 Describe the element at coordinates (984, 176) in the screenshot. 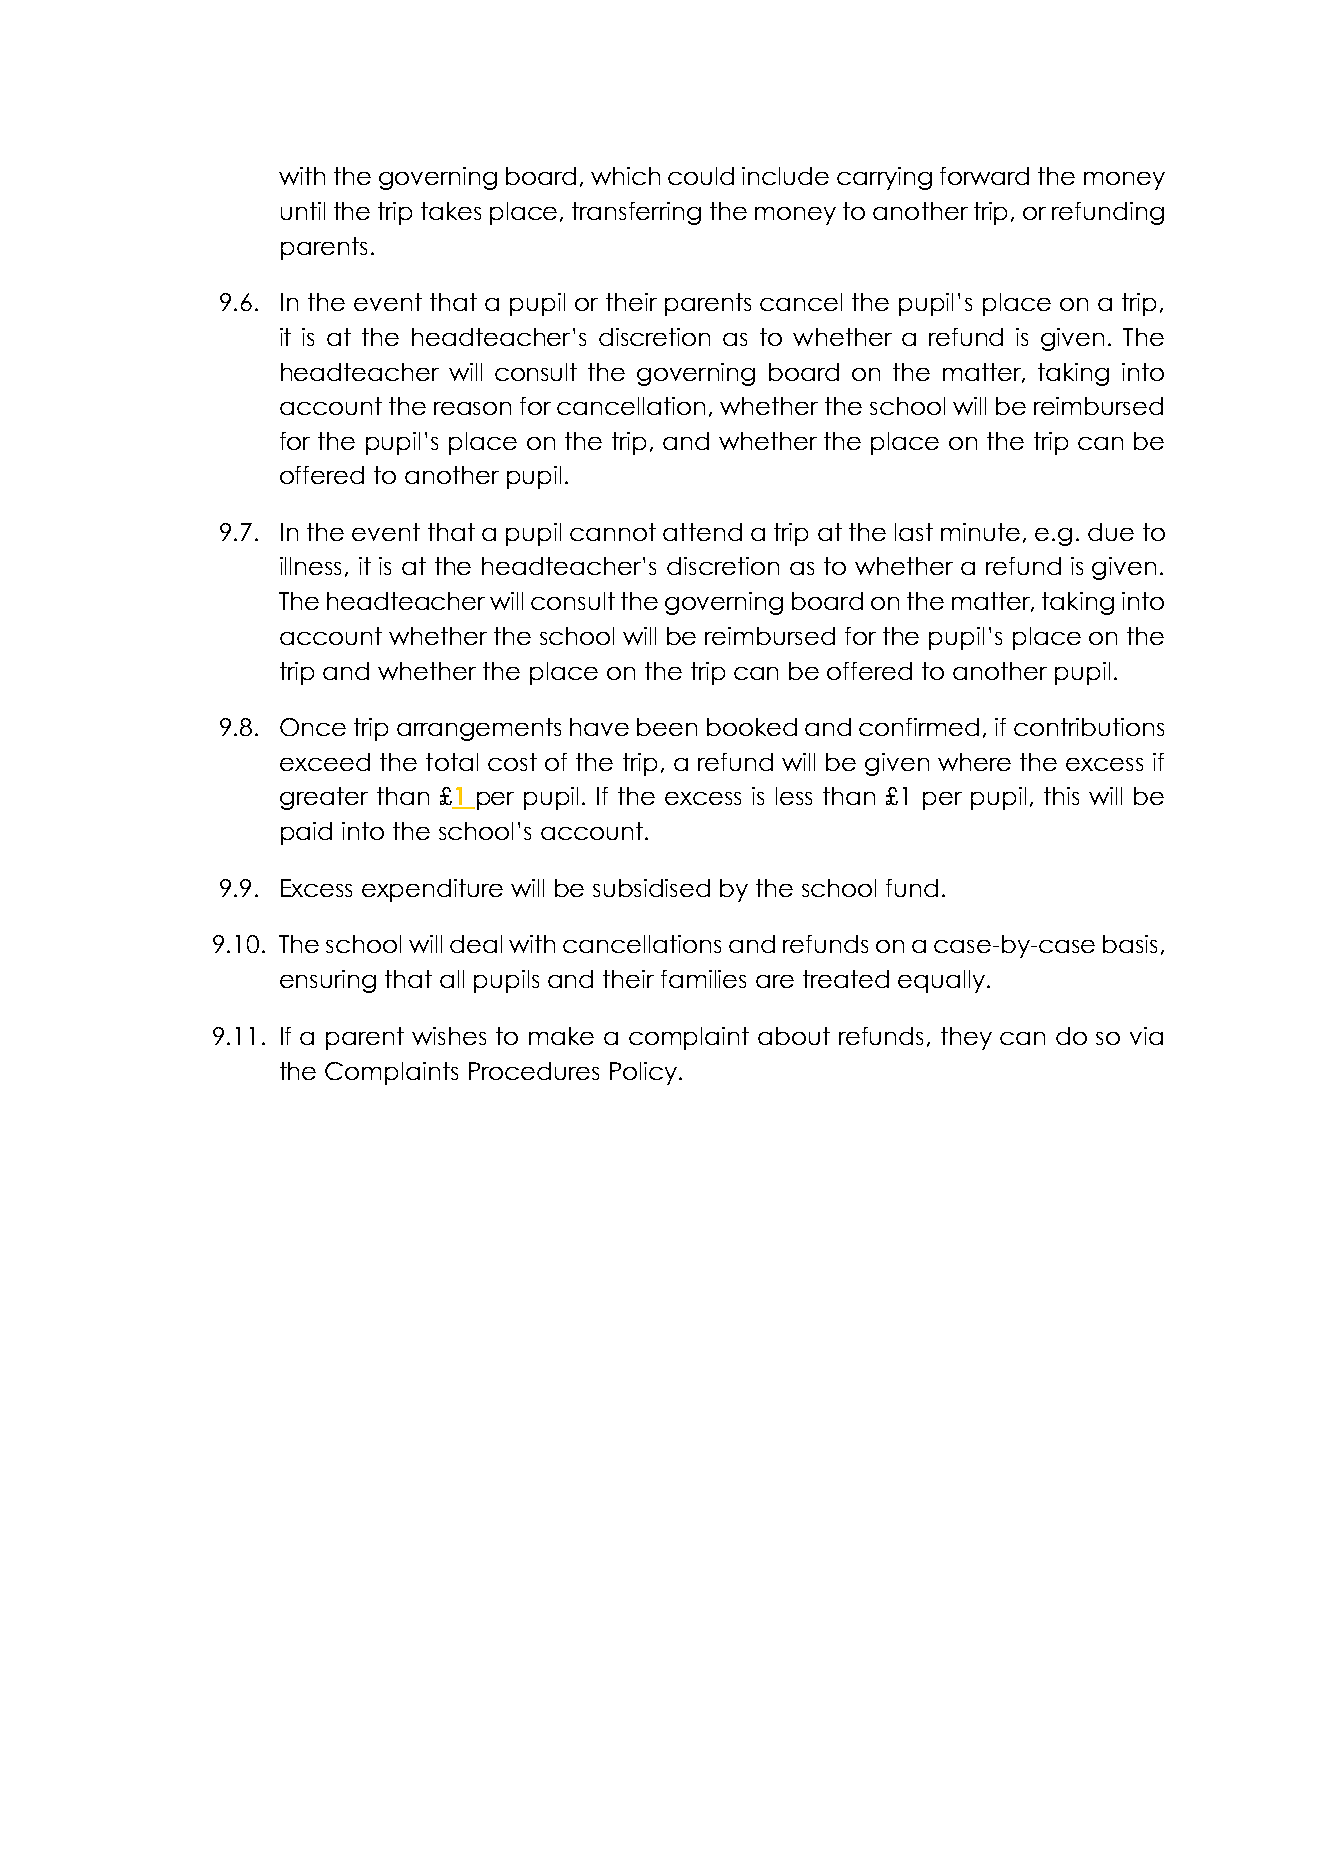

I see `forward` at that location.
